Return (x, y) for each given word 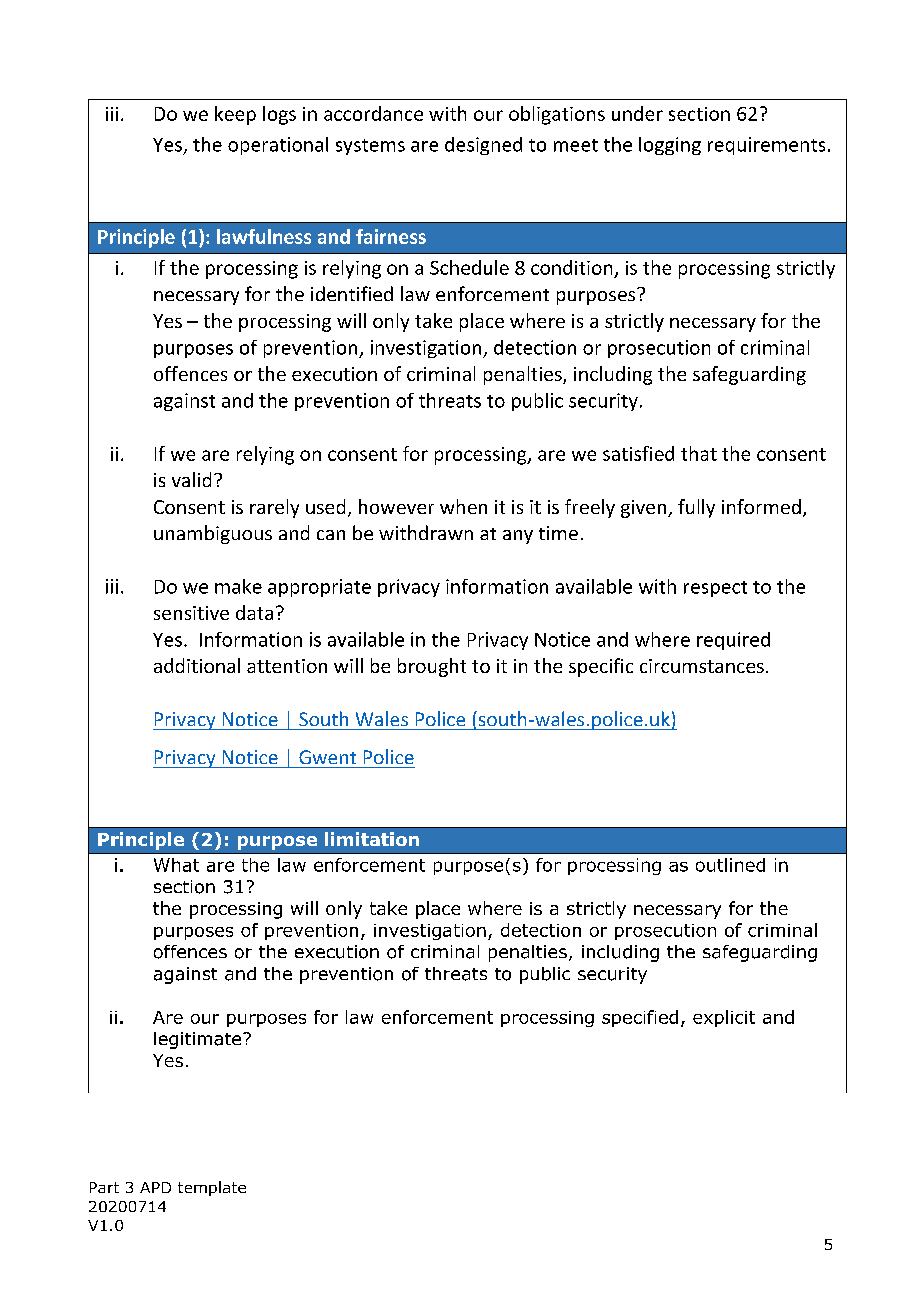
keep (235, 115)
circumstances (702, 666)
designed (483, 146)
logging (670, 146)
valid (191, 479)
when (463, 506)
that (699, 453)
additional (197, 665)
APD (155, 1187)
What (176, 865)
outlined (730, 865)
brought (432, 667)
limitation (372, 839)
